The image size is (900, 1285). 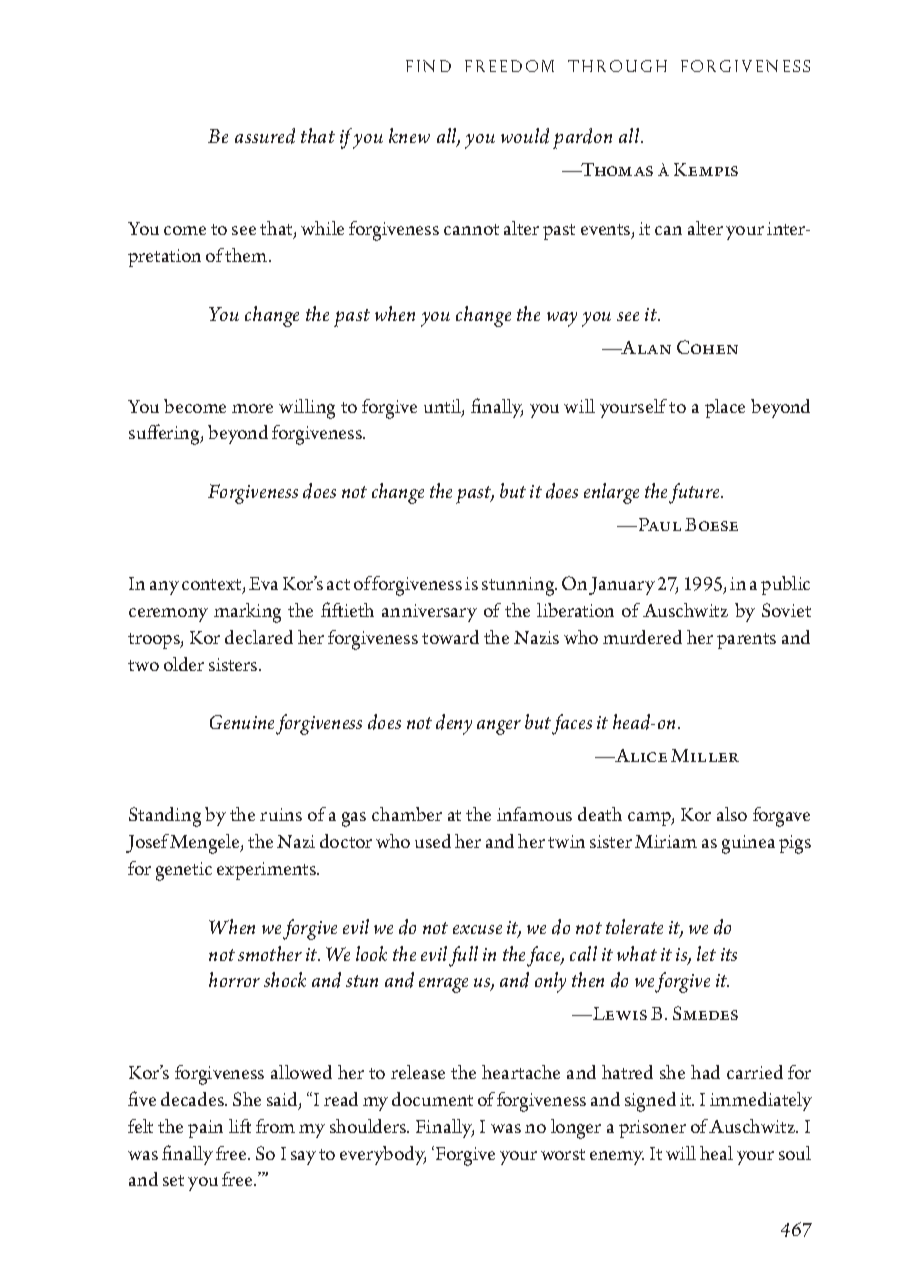 I want to click on more, so click(x=252, y=408).
